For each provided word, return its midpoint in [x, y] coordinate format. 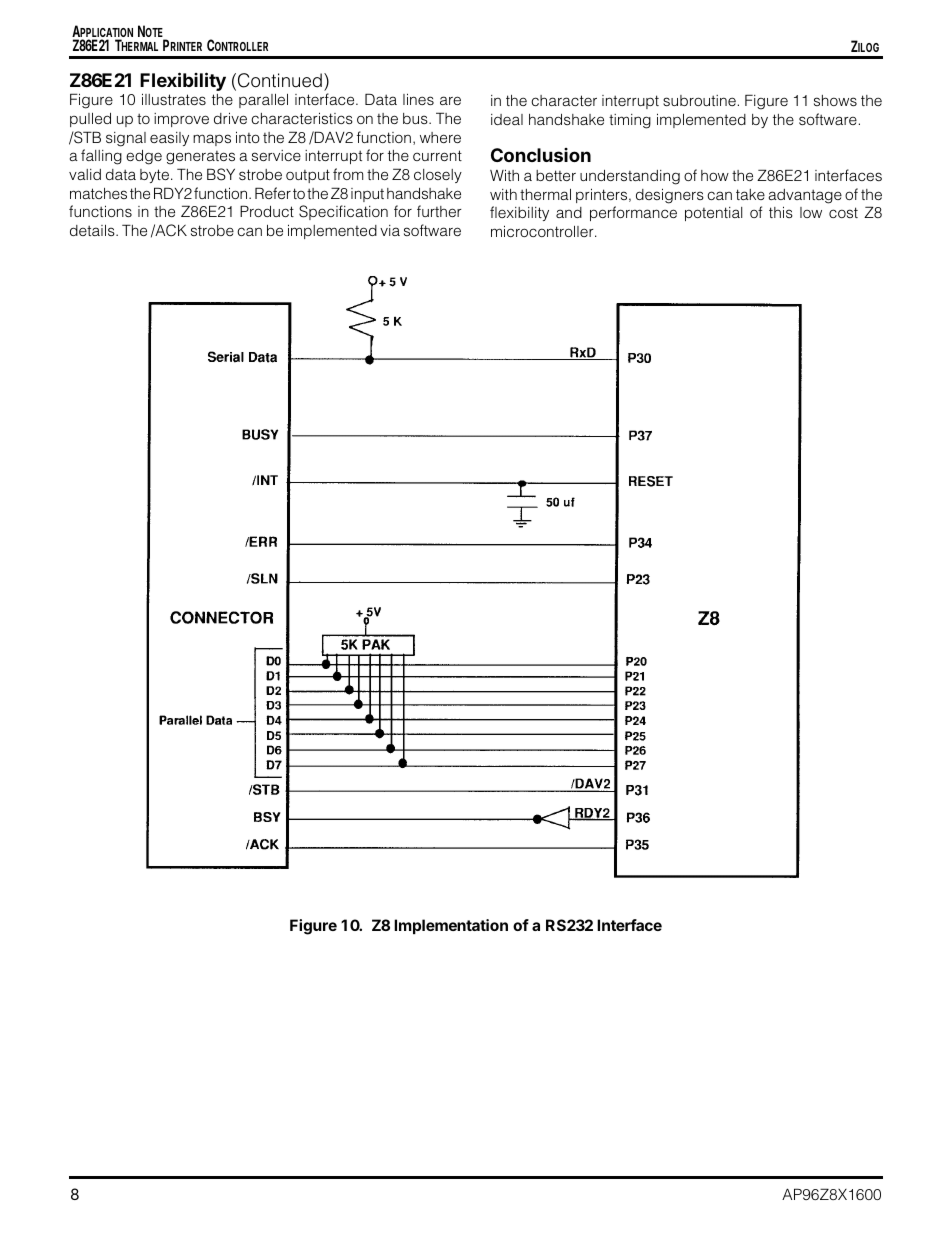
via [390, 230]
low [811, 212]
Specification [343, 212]
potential [713, 214]
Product [267, 211]
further [439, 211]
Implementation [451, 926]
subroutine [699, 100]
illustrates [174, 99]
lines [418, 99]
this [781, 212]
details [93, 230]
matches [98, 193]
